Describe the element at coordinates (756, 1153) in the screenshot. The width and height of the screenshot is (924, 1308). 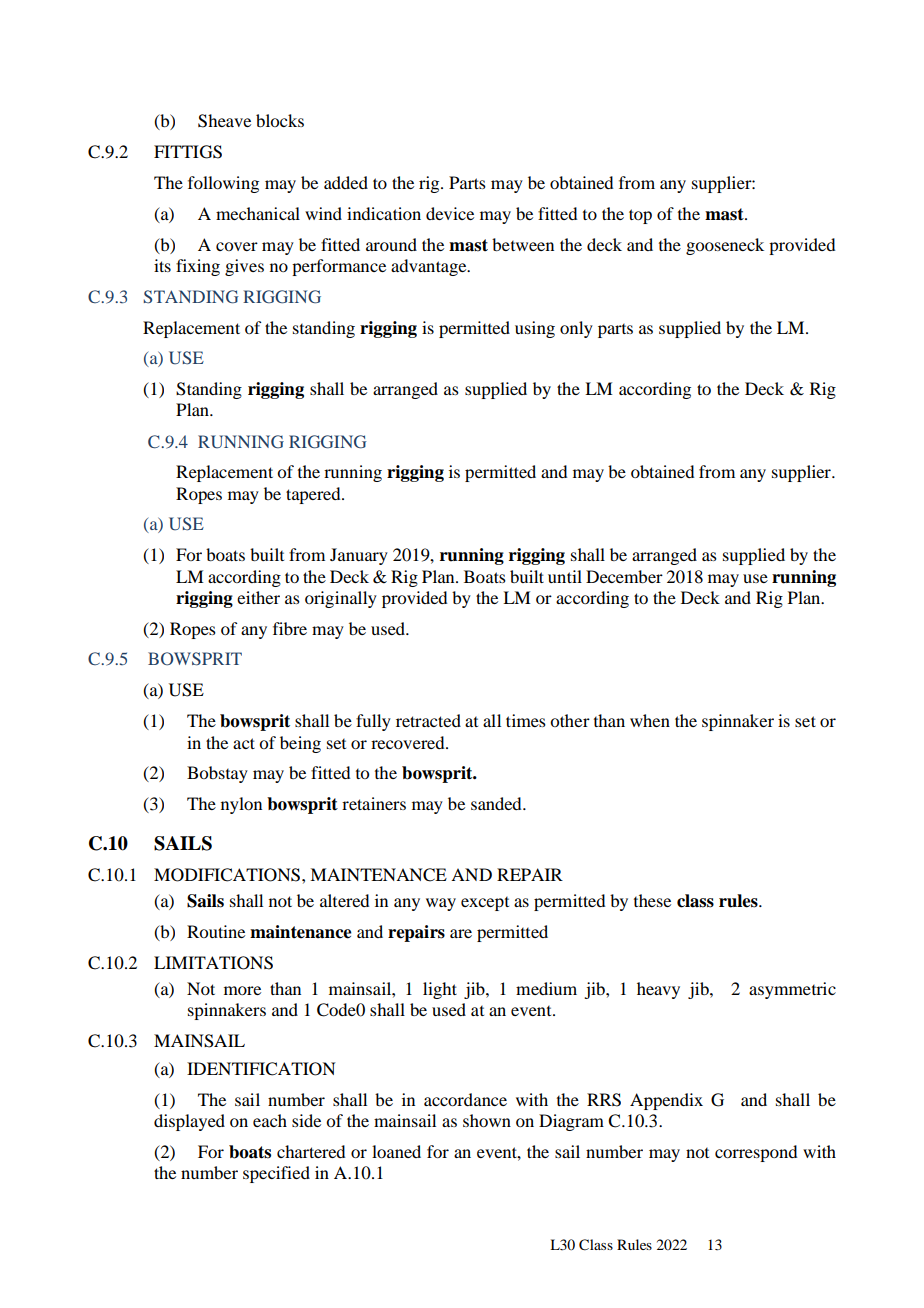
I see `correspond` at that location.
